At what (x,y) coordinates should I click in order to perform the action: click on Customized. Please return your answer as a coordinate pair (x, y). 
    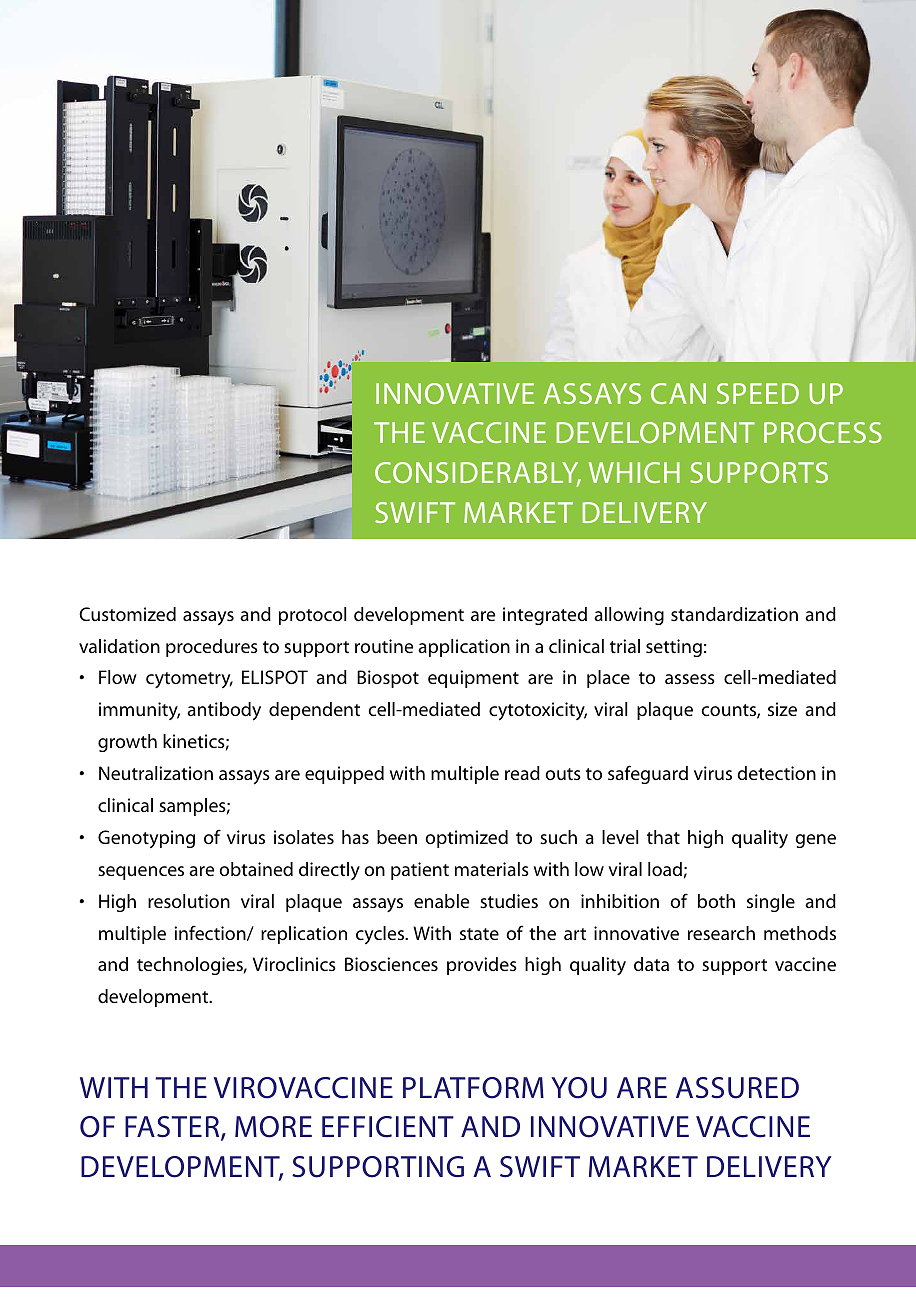
    Looking at the image, I should click on (127, 614).
